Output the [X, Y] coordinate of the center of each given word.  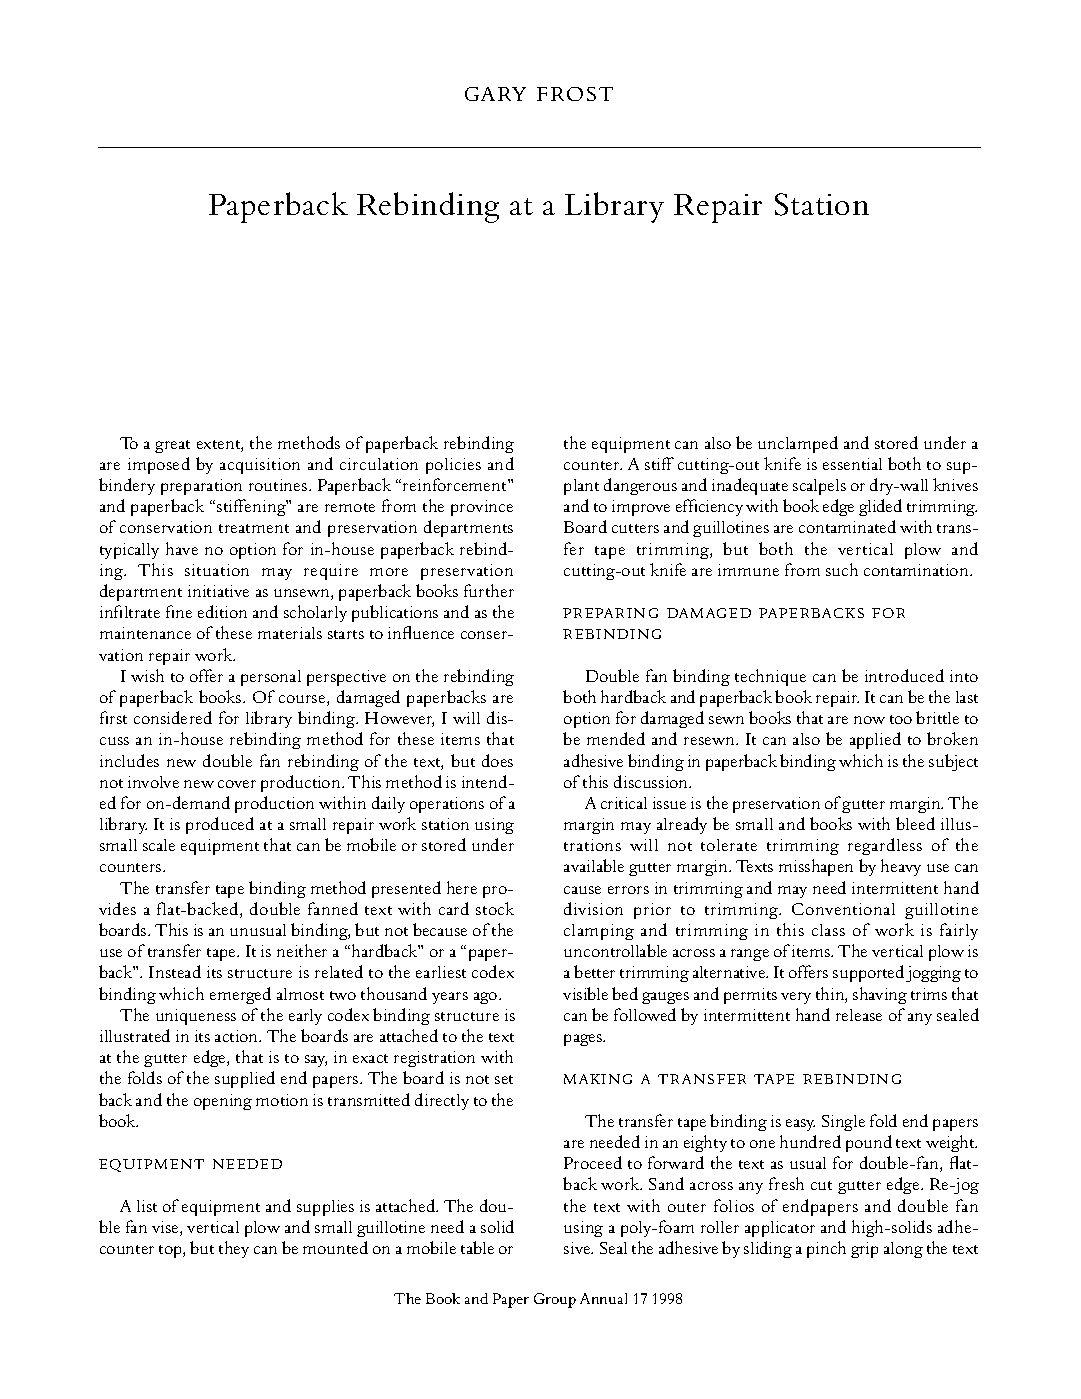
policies [453, 466]
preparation [201, 487]
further [489, 590]
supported [868, 973]
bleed [915, 823]
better [594, 971]
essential [852, 464]
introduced [904, 675]
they [234, 1249]
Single [843, 1123]
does [497, 760]
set [504, 1079]
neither [302, 950]
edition [222, 611]
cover [237, 784]
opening [223, 1102]
